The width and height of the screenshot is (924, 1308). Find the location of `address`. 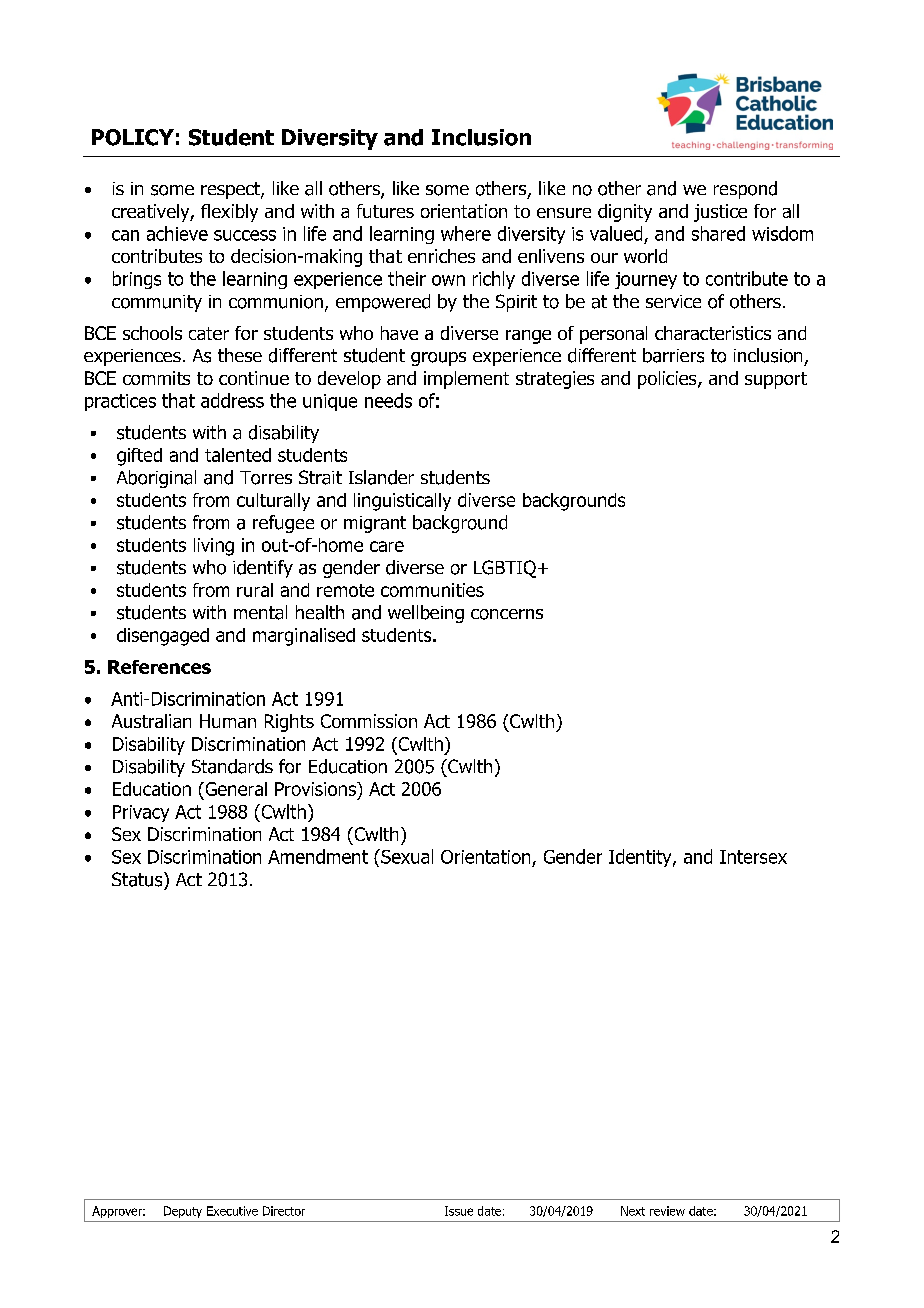

address is located at coordinates (232, 400).
